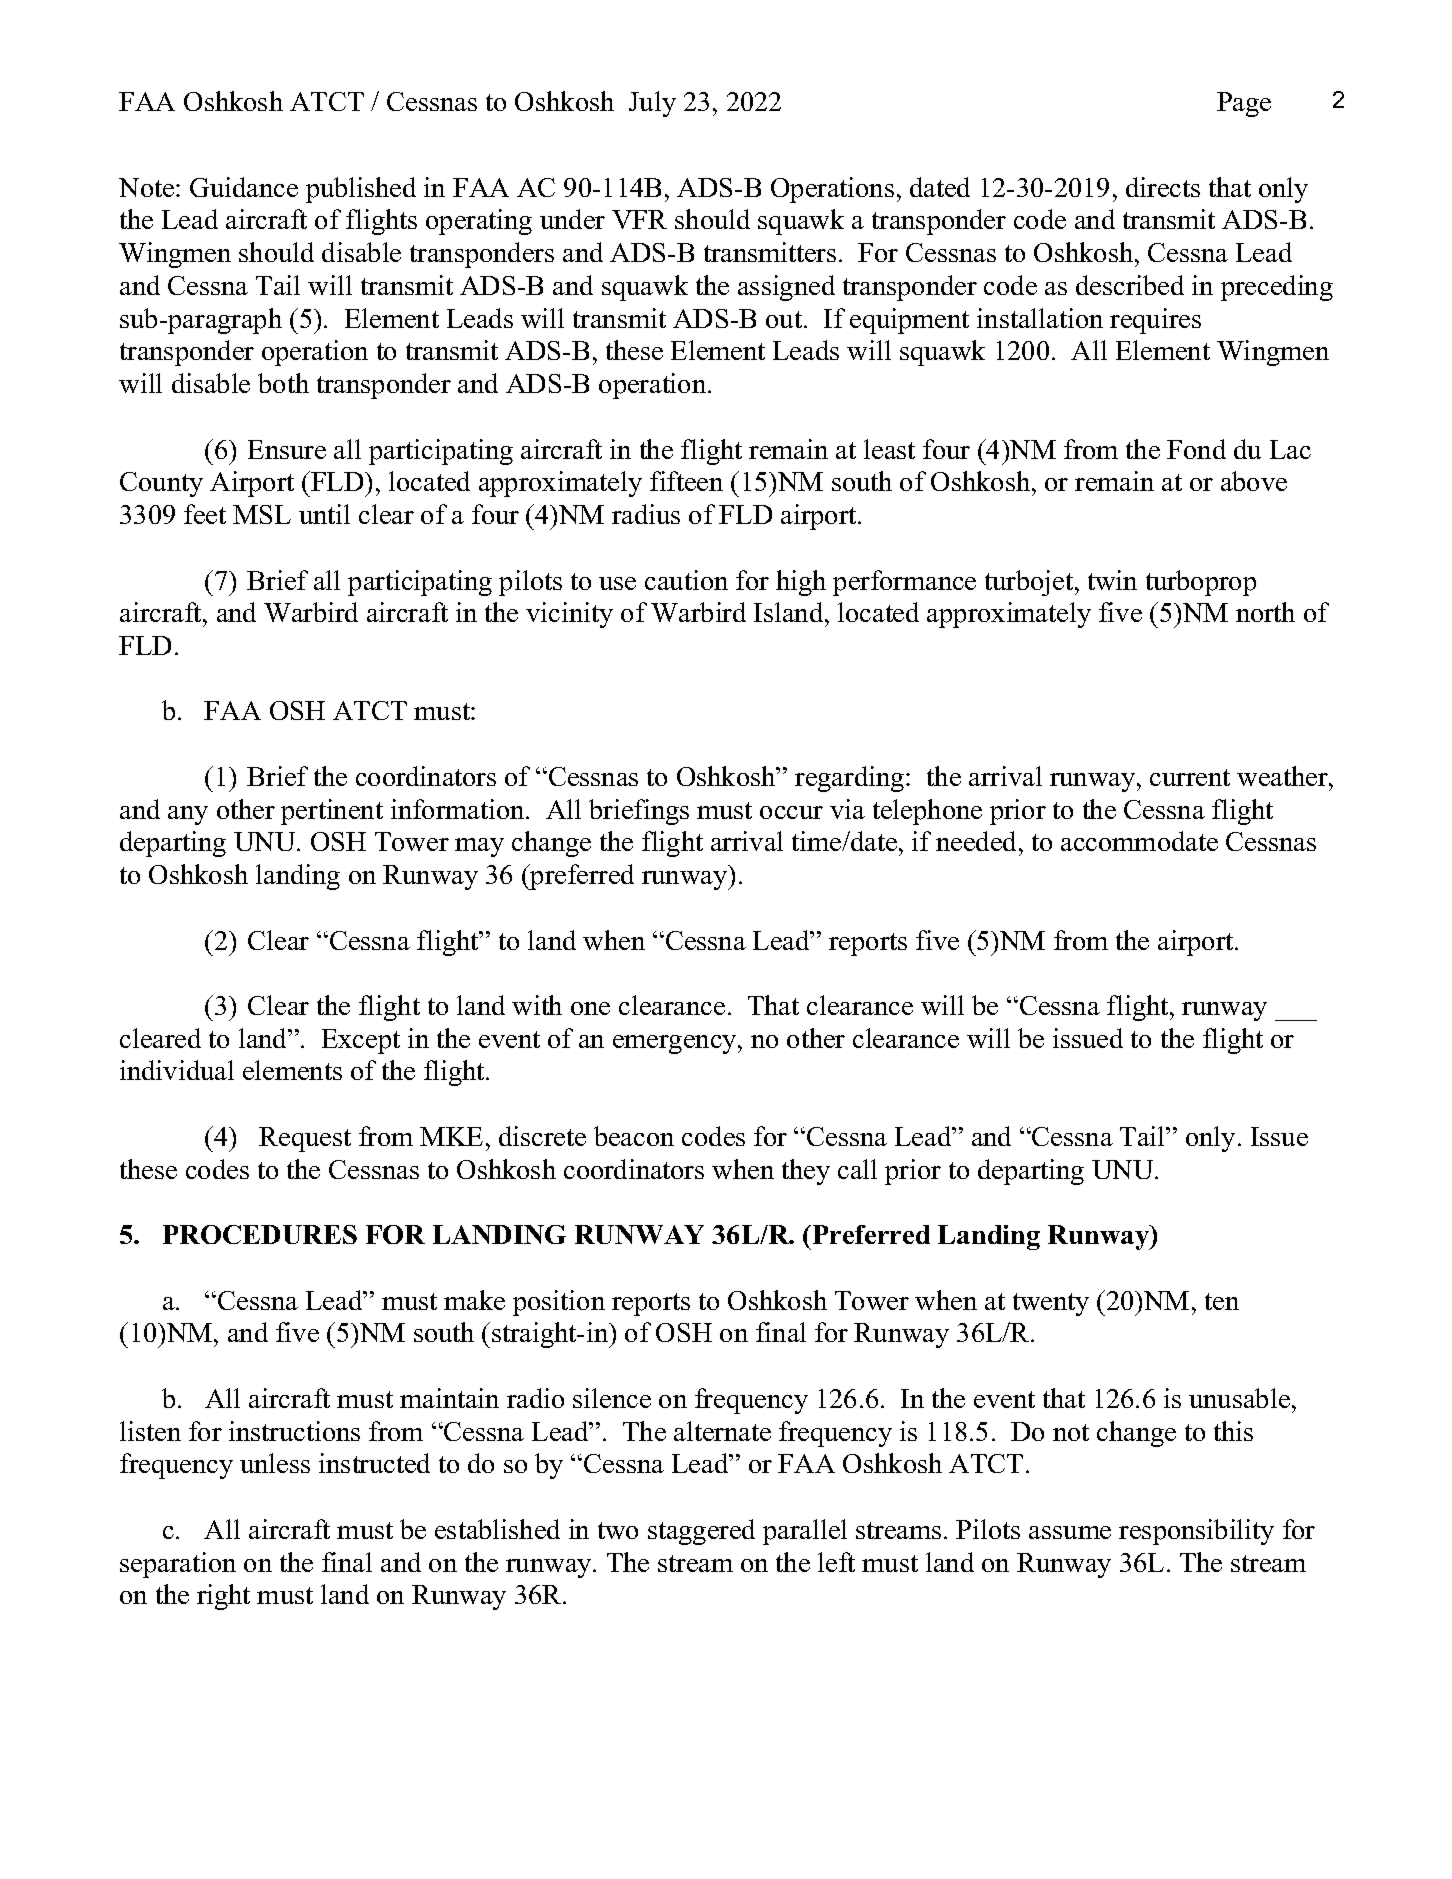 The width and height of the screenshot is (1452, 1879). What do you see at coordinates (806, 1172) in the screenshot?
I see `they` at bounding box center [806, 1172].
